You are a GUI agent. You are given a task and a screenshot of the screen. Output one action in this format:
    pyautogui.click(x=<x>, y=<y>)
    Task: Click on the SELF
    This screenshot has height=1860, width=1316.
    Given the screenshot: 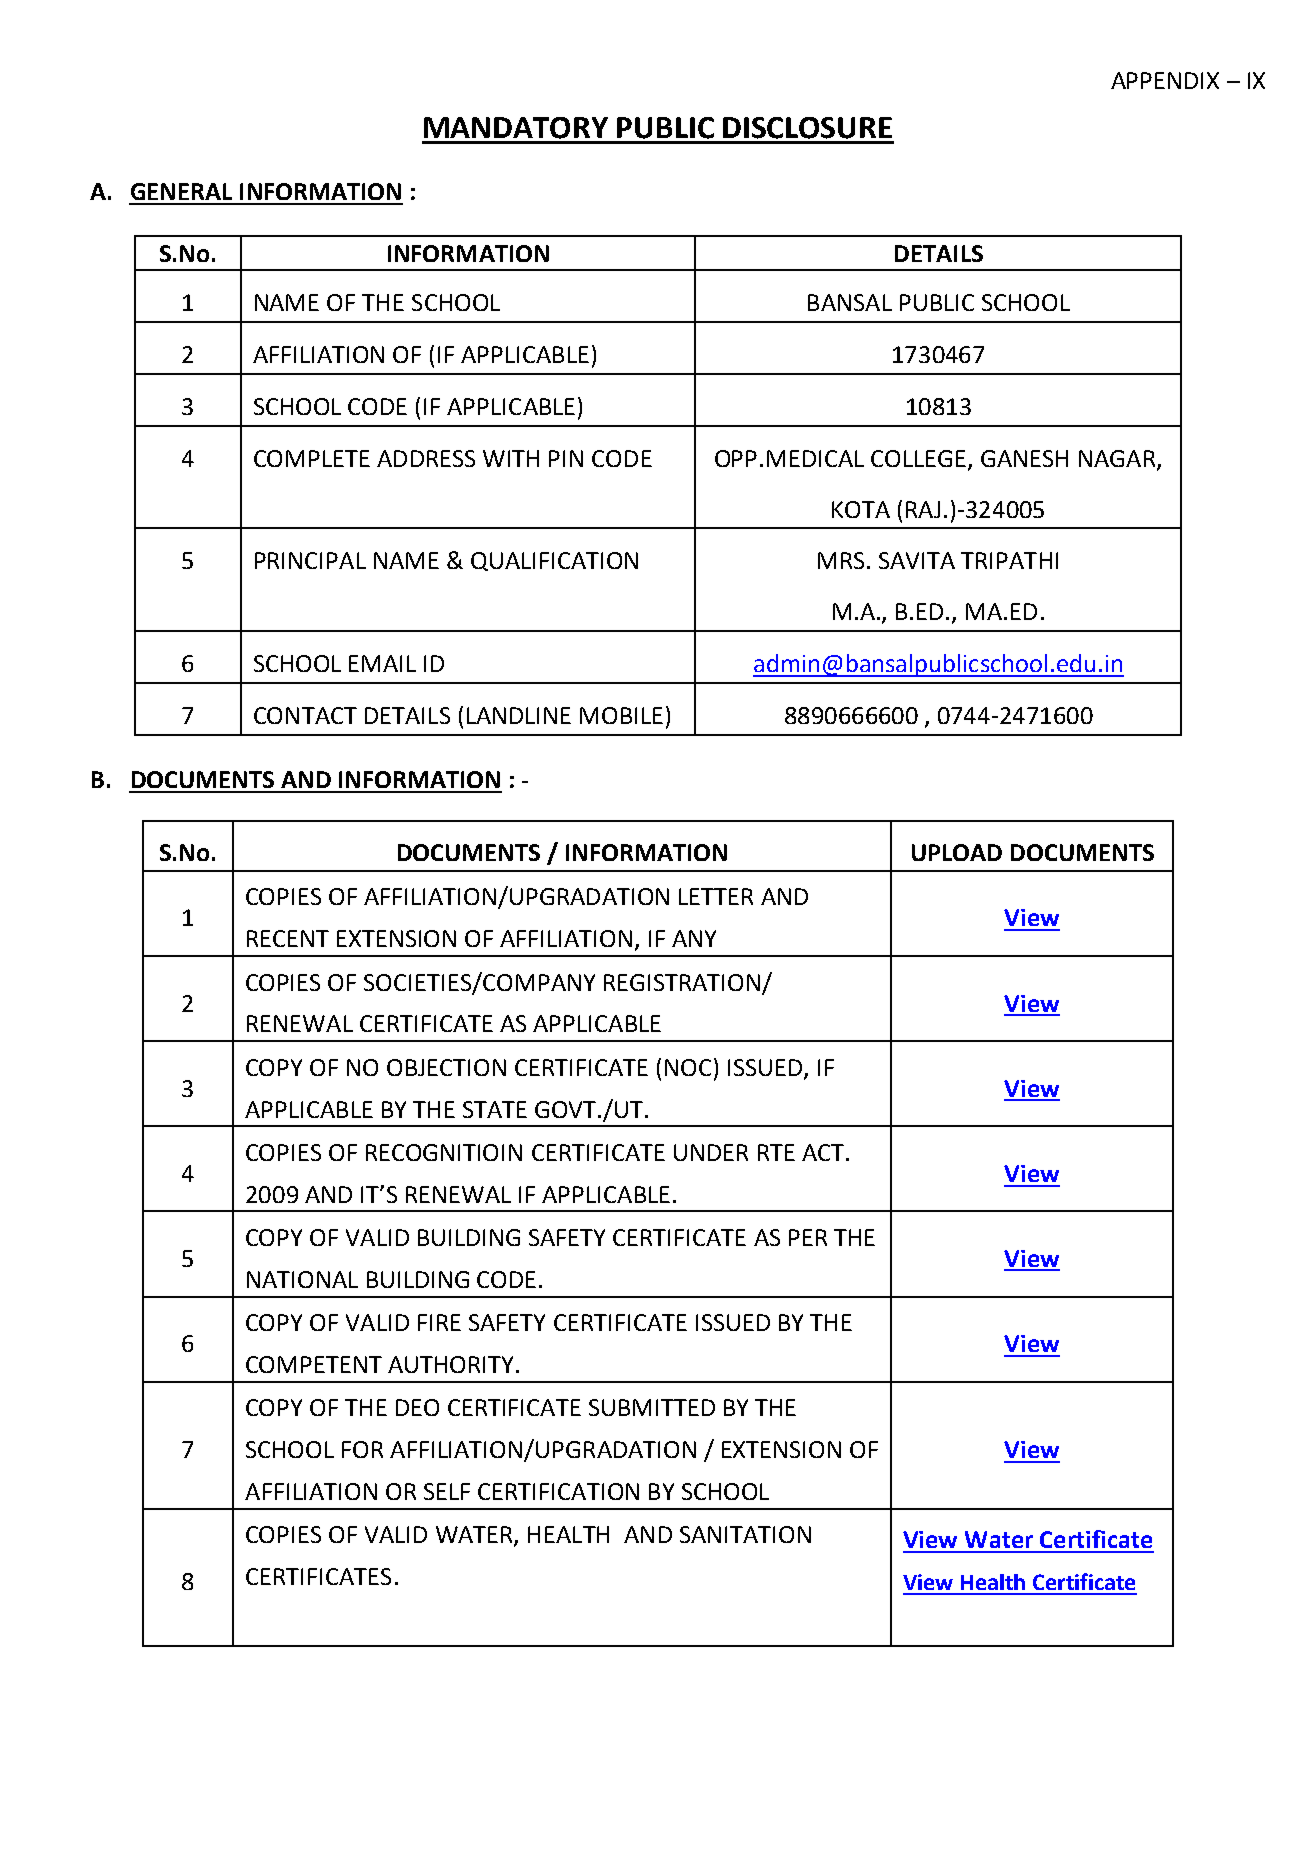 What is the action you would take?
    pyautogui.click(x=447, y=1491)
